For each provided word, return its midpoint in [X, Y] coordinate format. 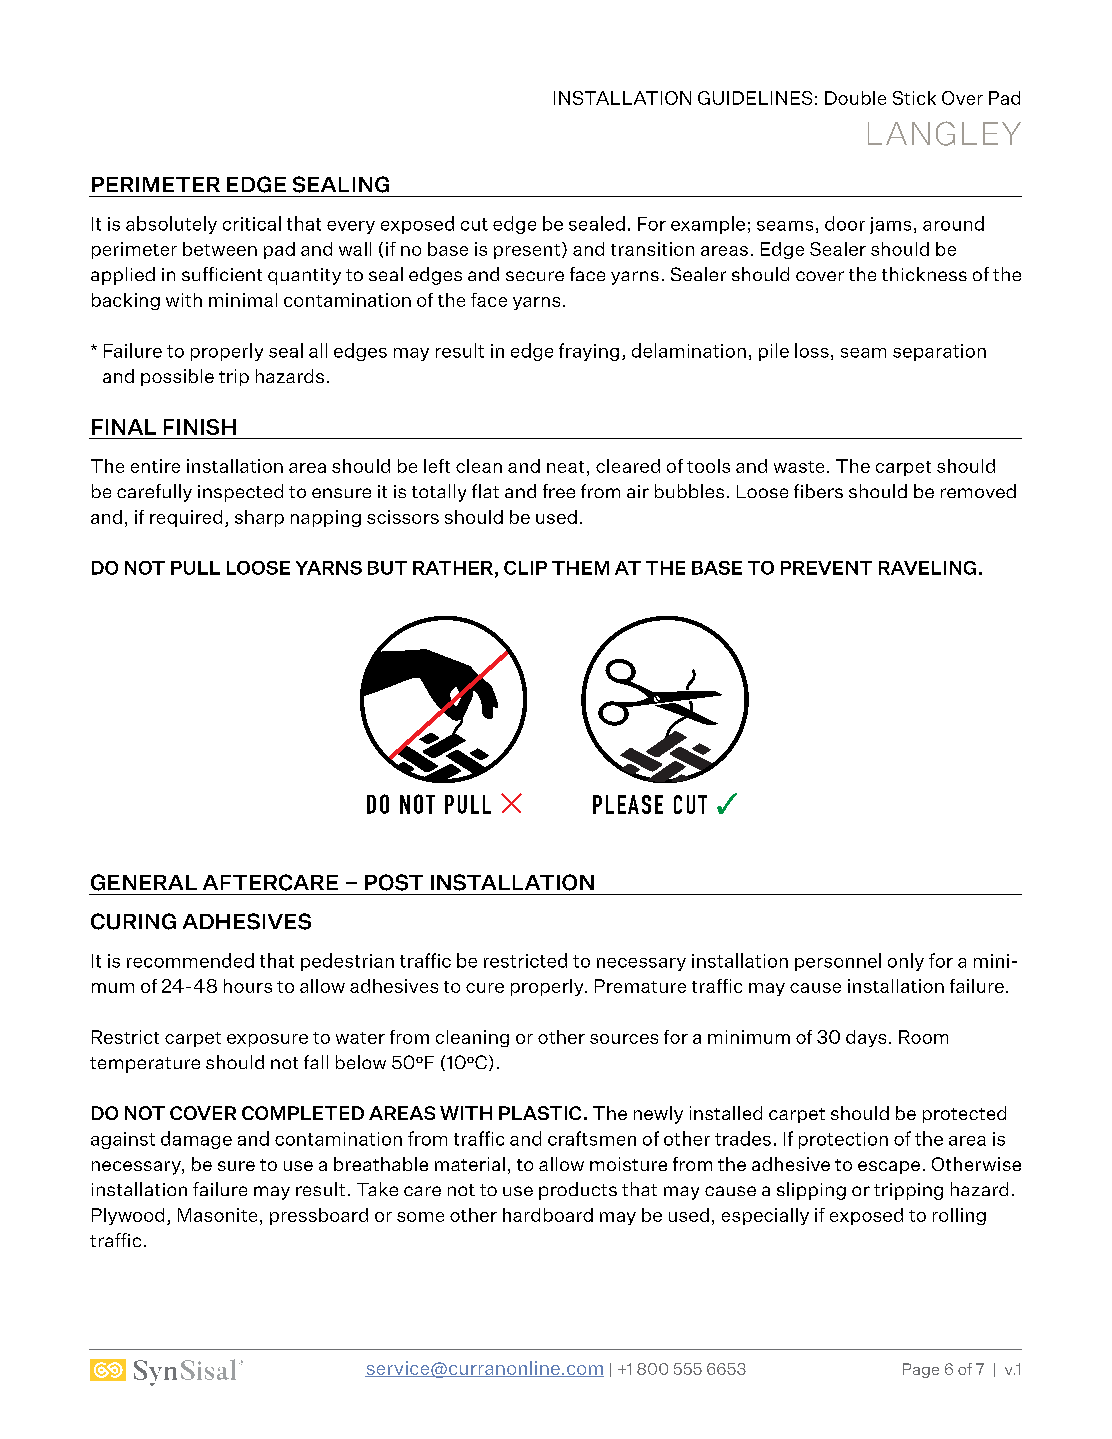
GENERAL [144, 882]
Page [921, 1370]
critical [252, 223]
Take [377, 1189]
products [578, 1191]
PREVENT [826, 568]
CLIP [525, 568]
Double [855, 98]
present [527, 251]
